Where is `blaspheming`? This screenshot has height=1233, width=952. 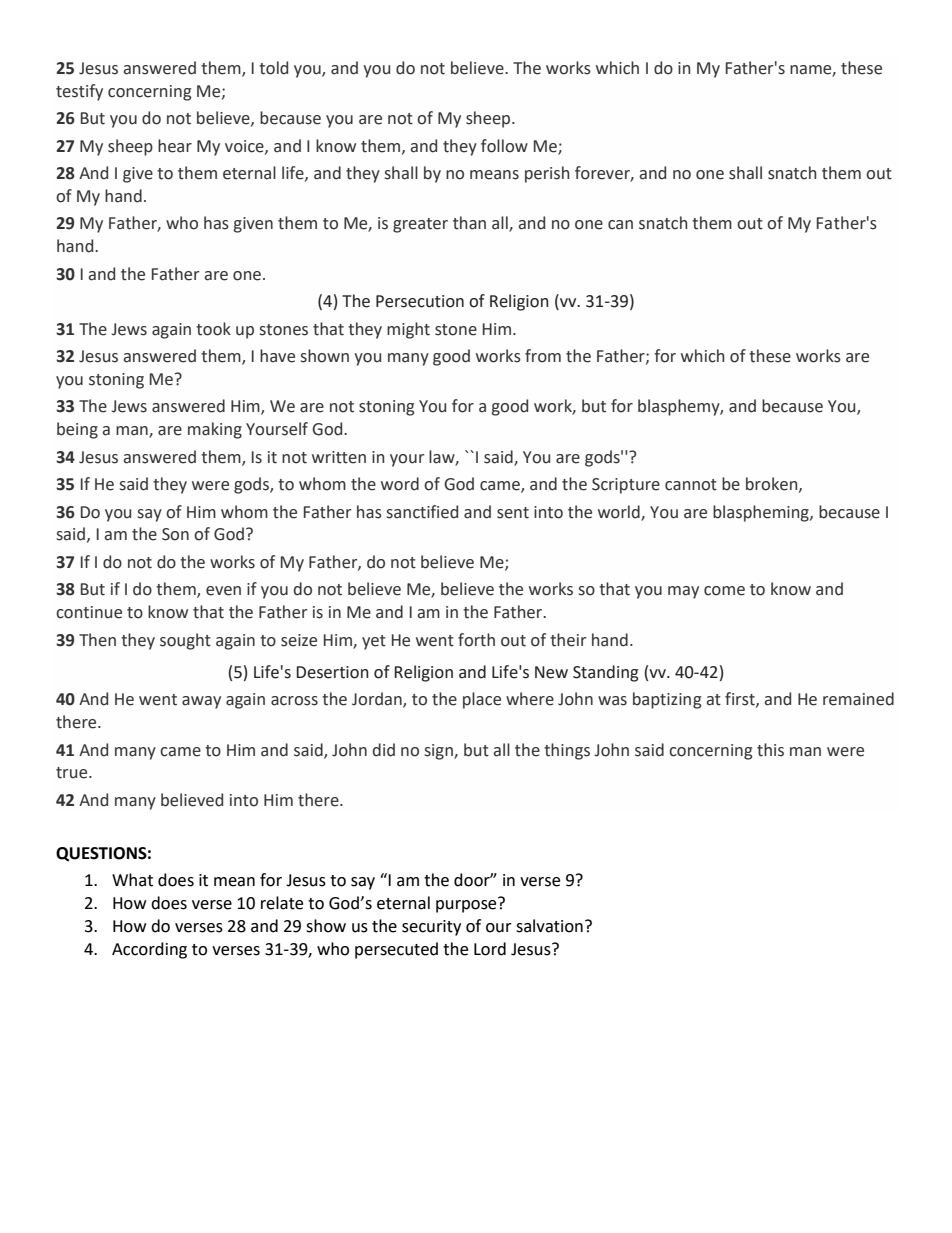 blaspheming is located at coordinates (762, 513).
